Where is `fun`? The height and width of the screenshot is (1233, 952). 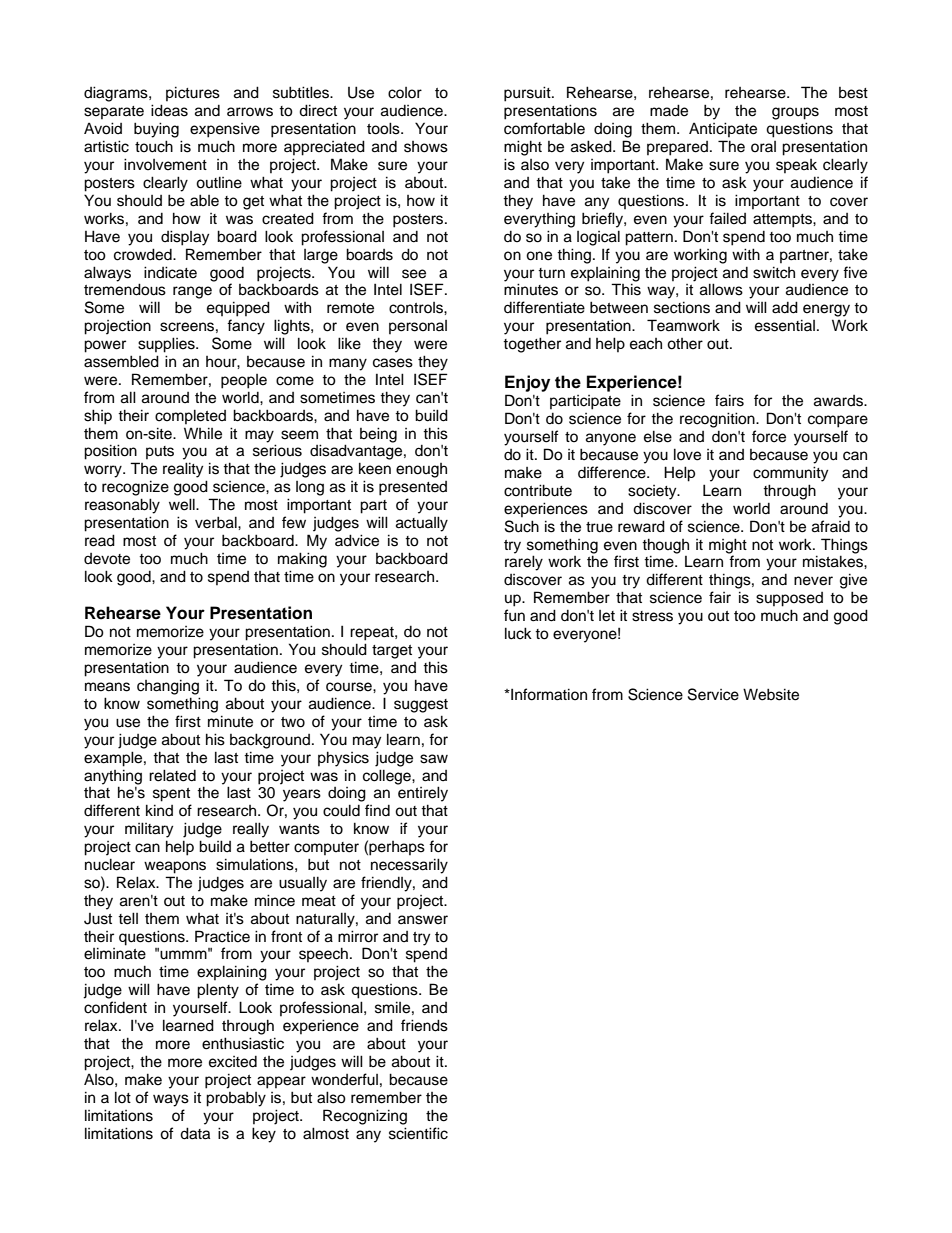 fun is located at coordinates (514, 615).
